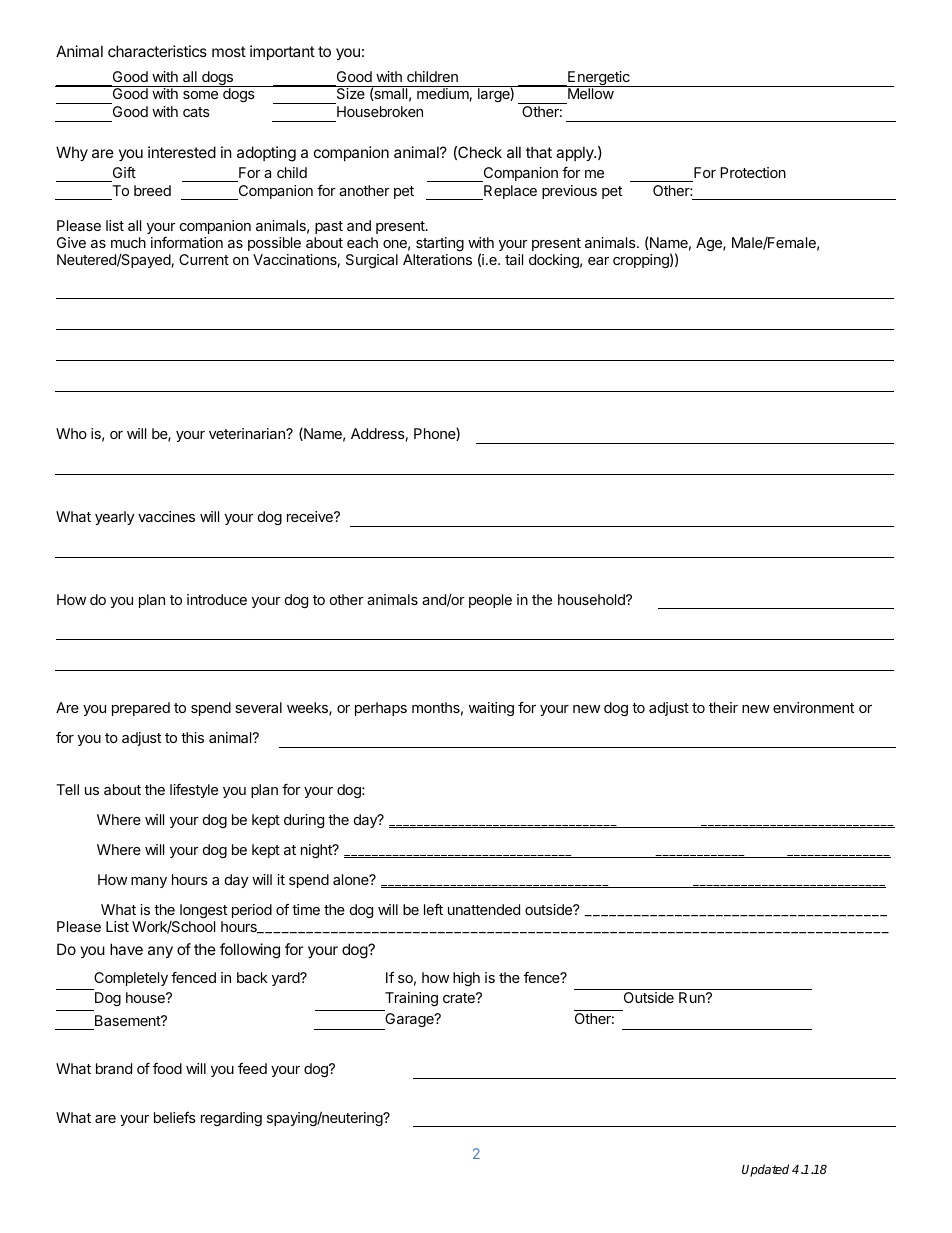 The height and width of the document is (1233, 952). I want to click on that, so click(539, 152).
